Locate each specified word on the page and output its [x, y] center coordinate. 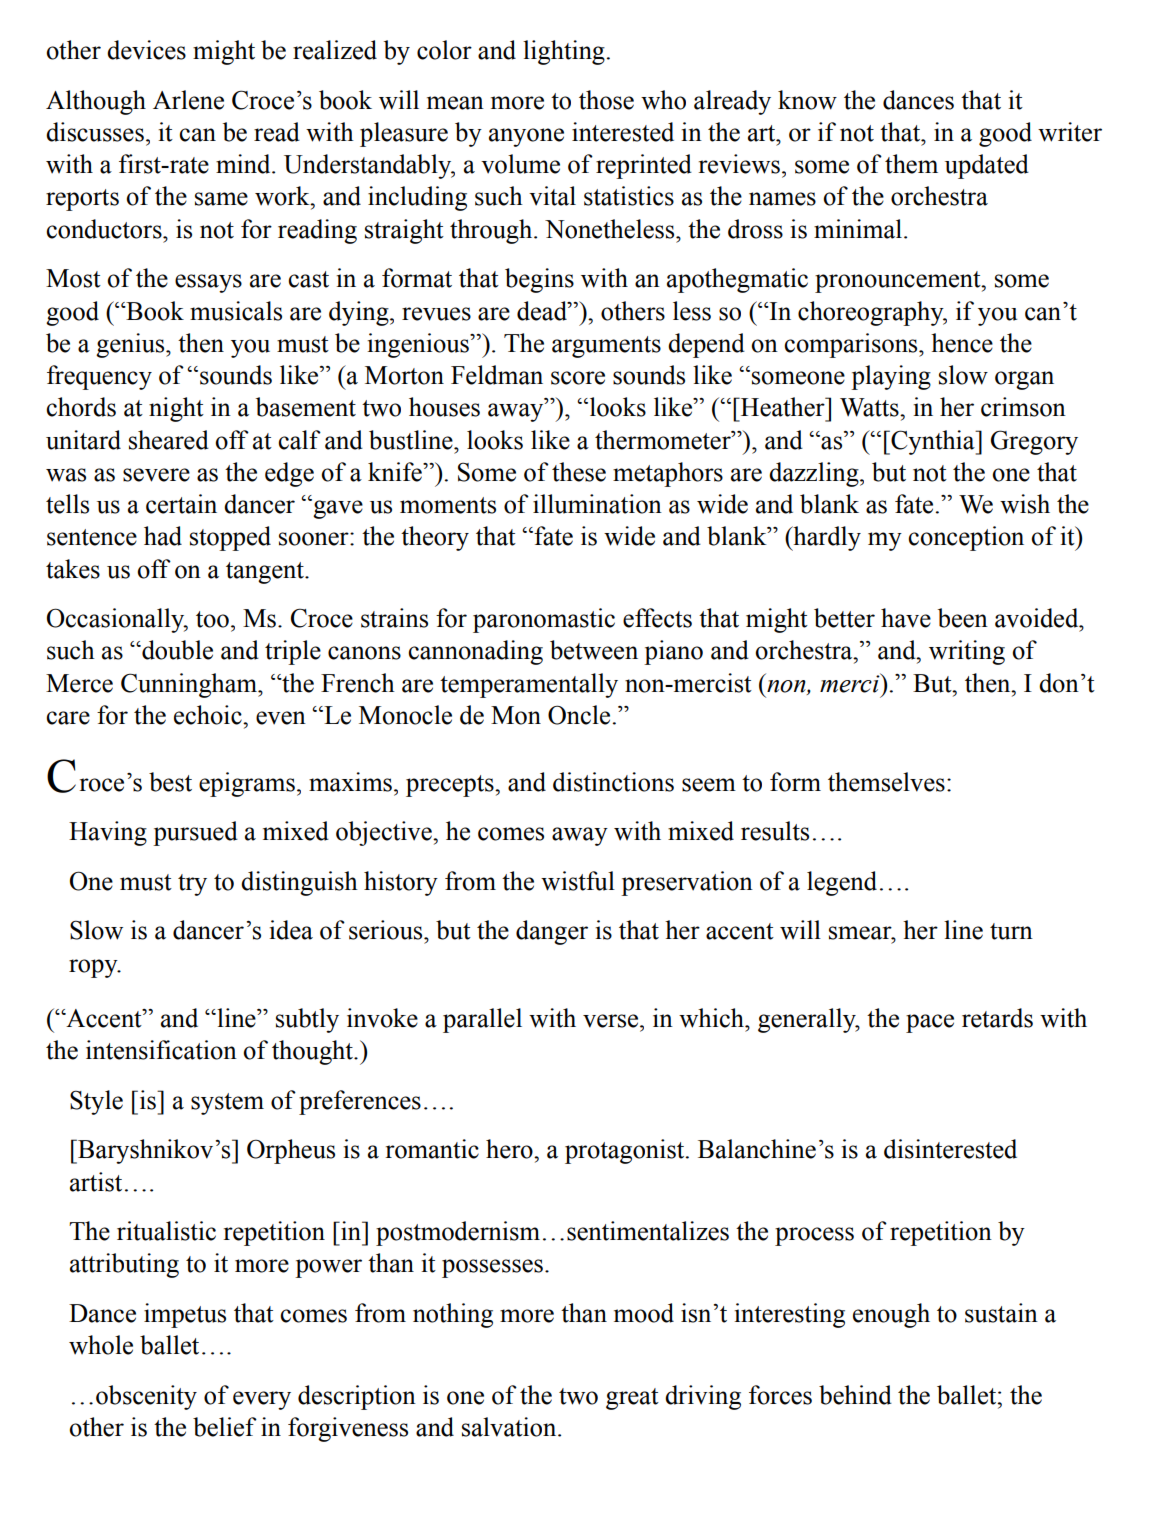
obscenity [146, 1397]
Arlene [188, 100]
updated [987, 166]
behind [855, 1395]
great [632, 1399]
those [606, 100]
